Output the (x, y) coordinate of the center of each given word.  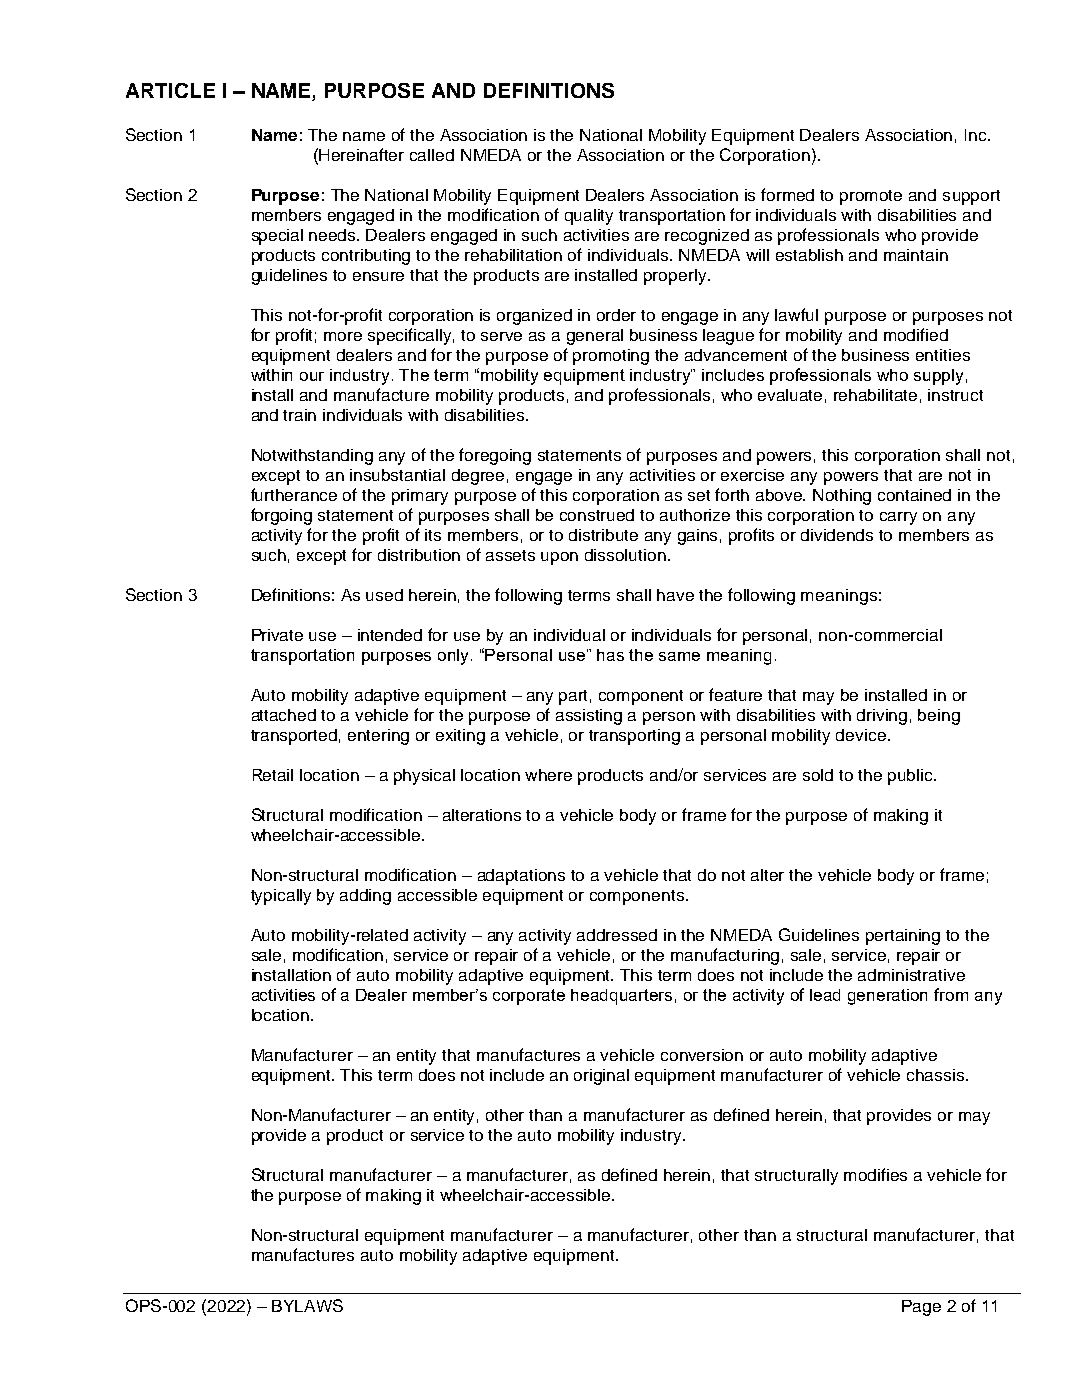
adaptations (521, 877)
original (601, 1077)
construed (597, 515)
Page (921, 1308)
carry (898, 518)
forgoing (281, 516)
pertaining (903, 937)
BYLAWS (307, 1305)
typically (281, 897)
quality (589, 217)
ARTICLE (170, 90)
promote (871, 197)
